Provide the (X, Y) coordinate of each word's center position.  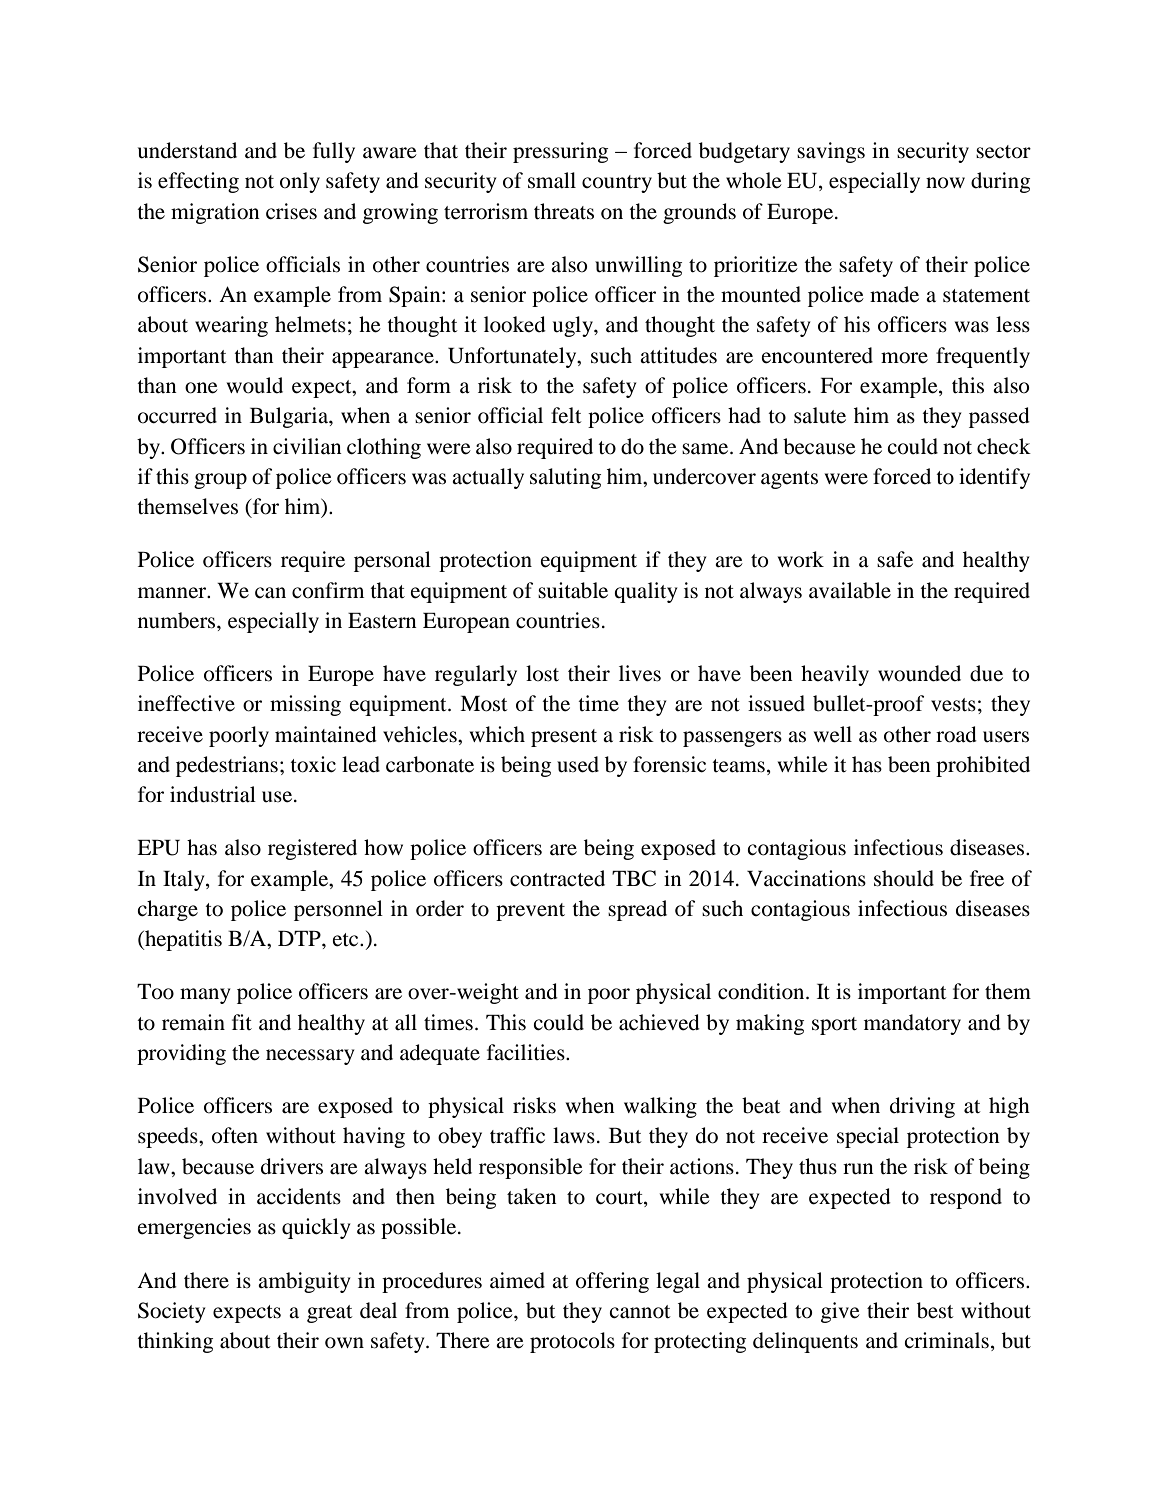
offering (612, 1282)
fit (242, 1022)
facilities (527, 1052)
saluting (565, 478)
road (956, 734)
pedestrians (227, 766)
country (617, 184)
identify (994, 478)
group (220, 481)
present (564, 738)
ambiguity (304, 1282)
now (945, 183)
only (300, 182)
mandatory (912, 1024)
